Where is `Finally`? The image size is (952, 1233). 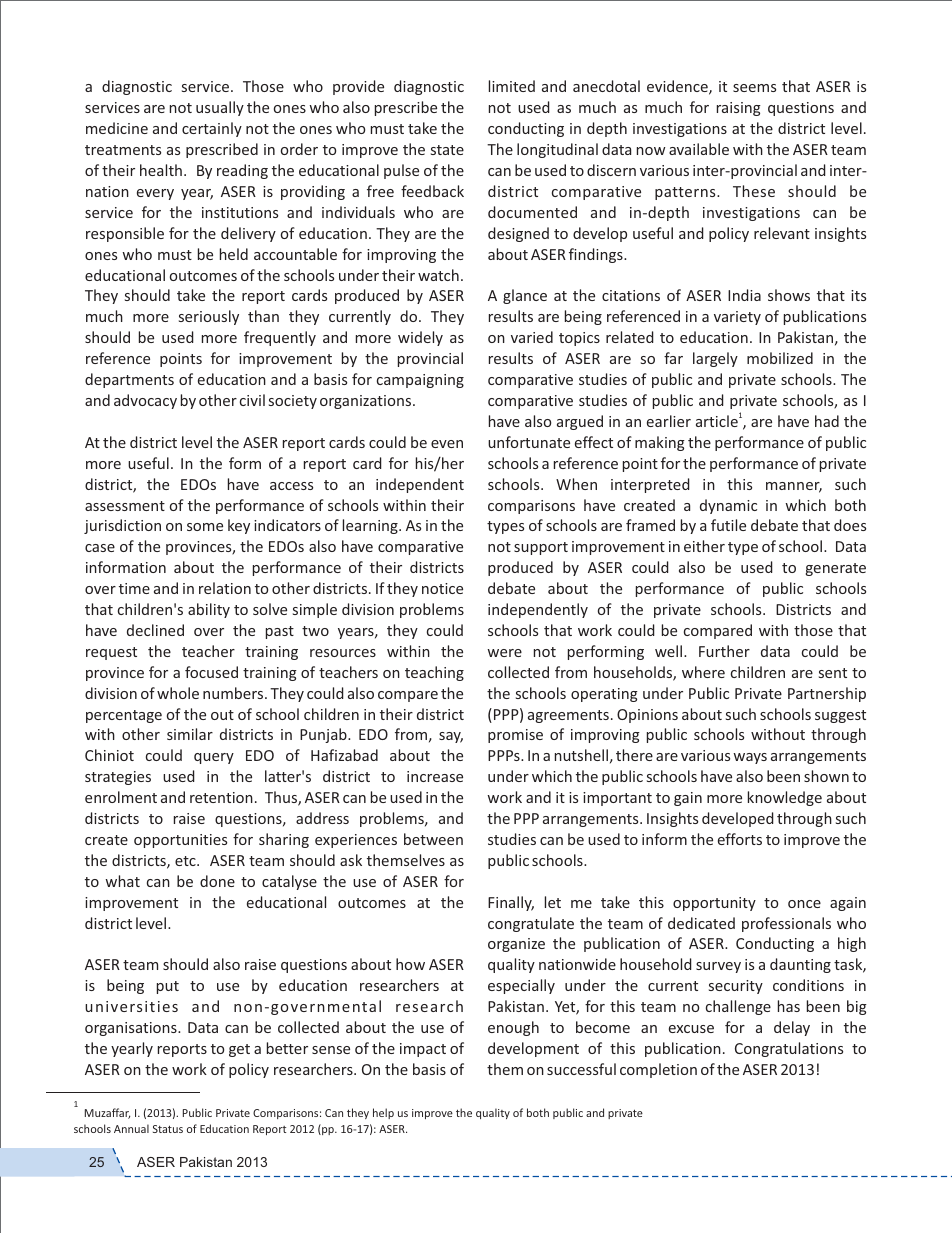 Finally is located at coordinates (511, 903).
